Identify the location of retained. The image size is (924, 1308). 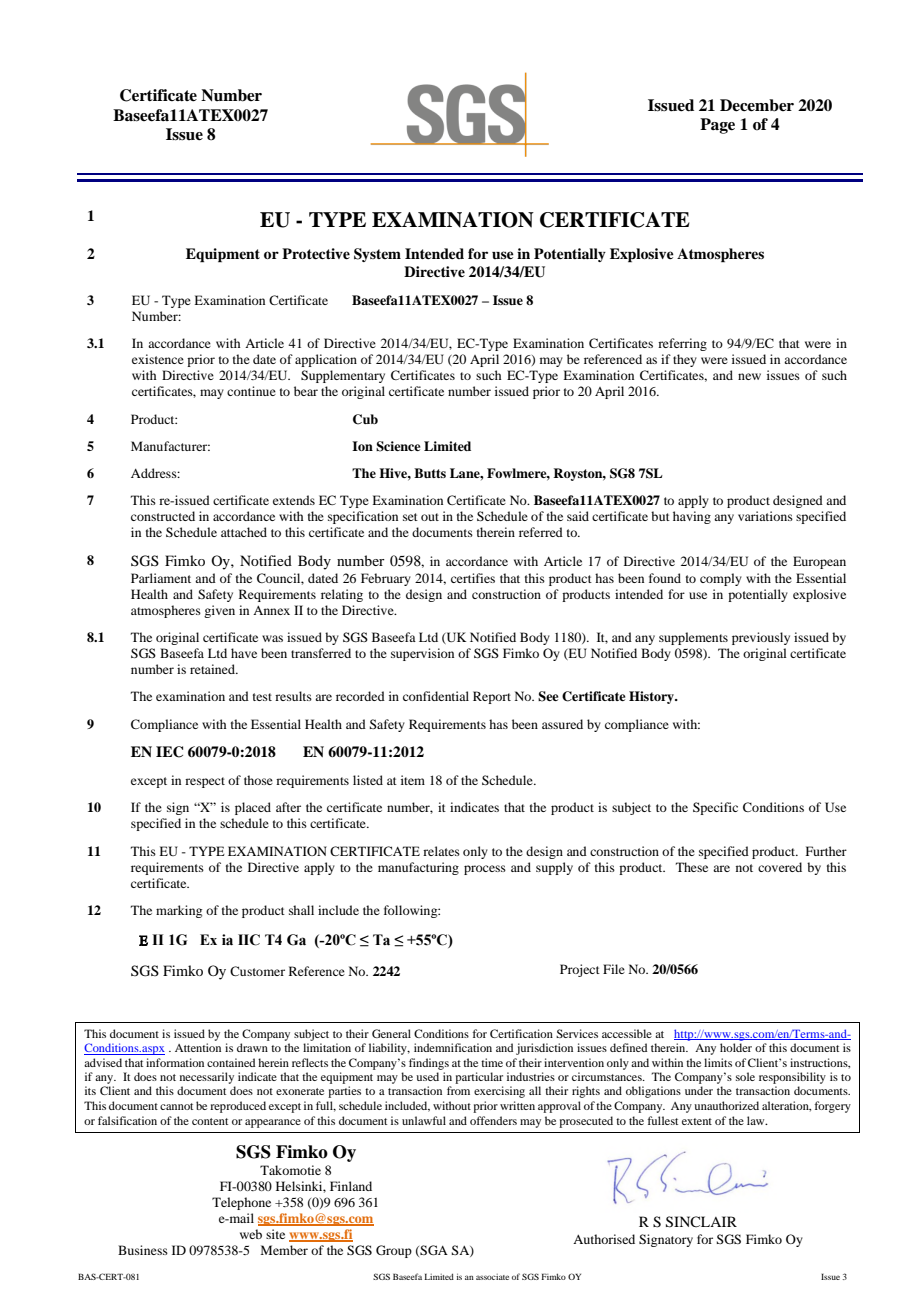
(213, 669).
